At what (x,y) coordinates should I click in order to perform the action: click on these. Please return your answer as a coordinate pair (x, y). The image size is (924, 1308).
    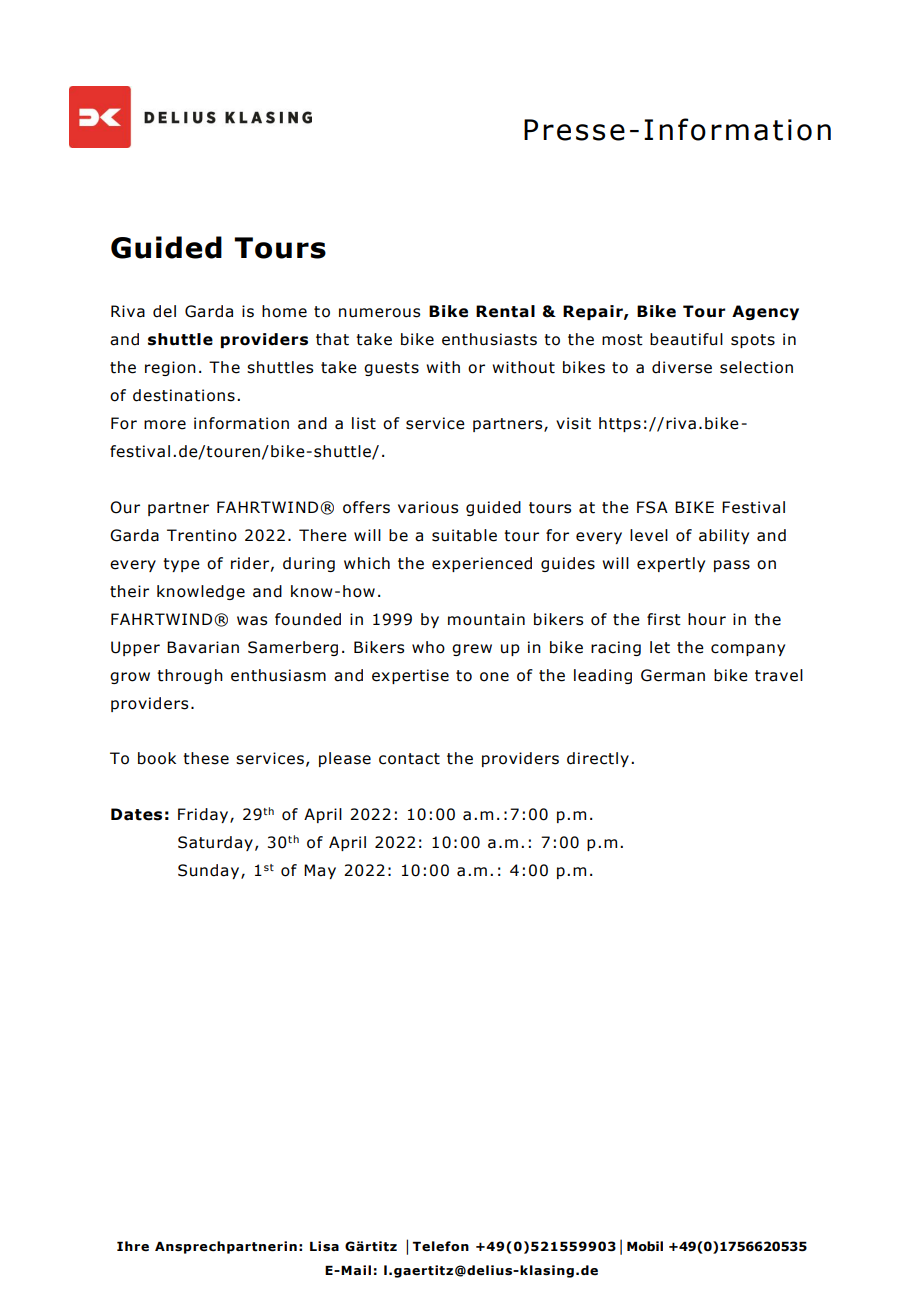
    Looking at the image, I should click on (206, 758).
